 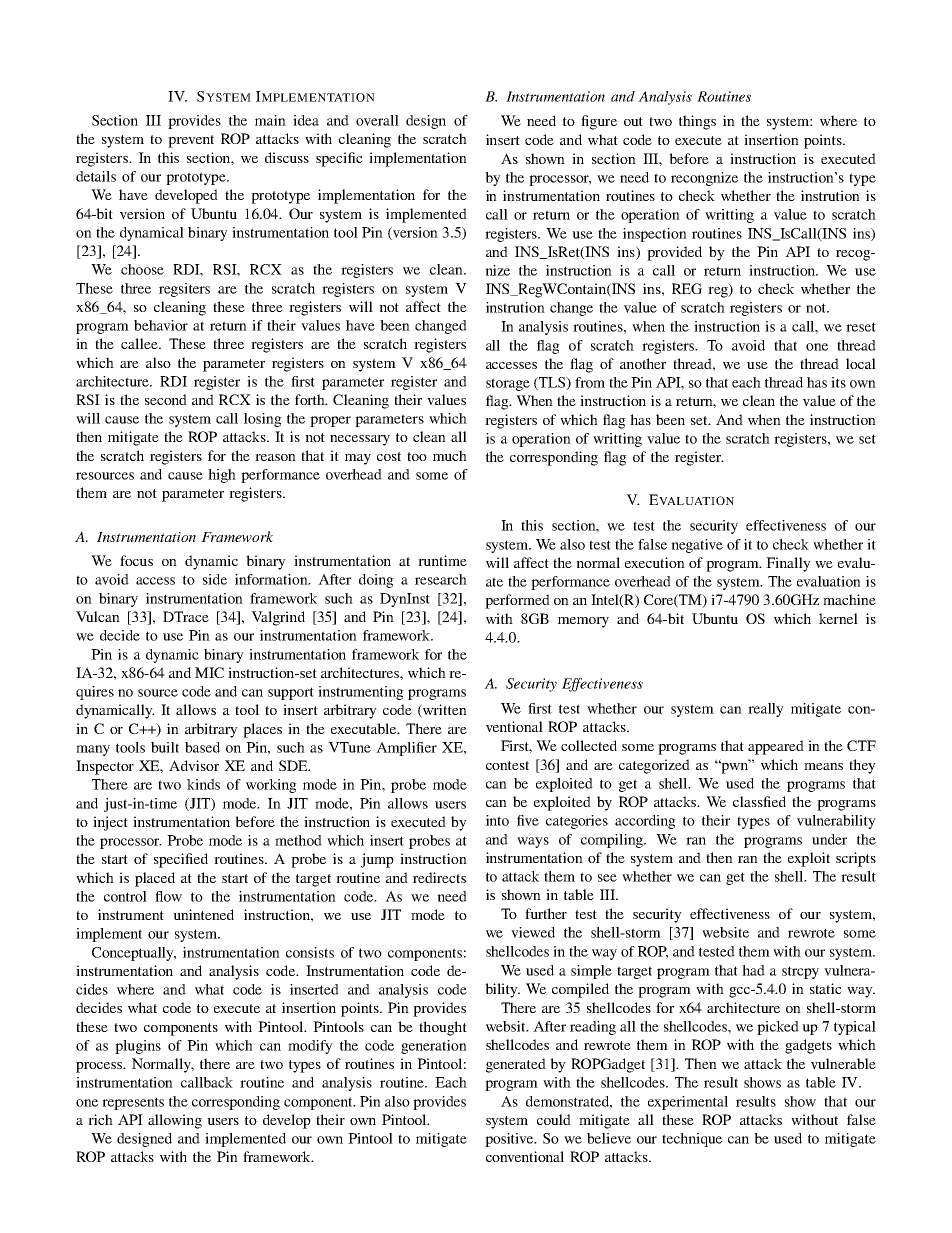 I want to click on side, so click(x=215, y=579).
